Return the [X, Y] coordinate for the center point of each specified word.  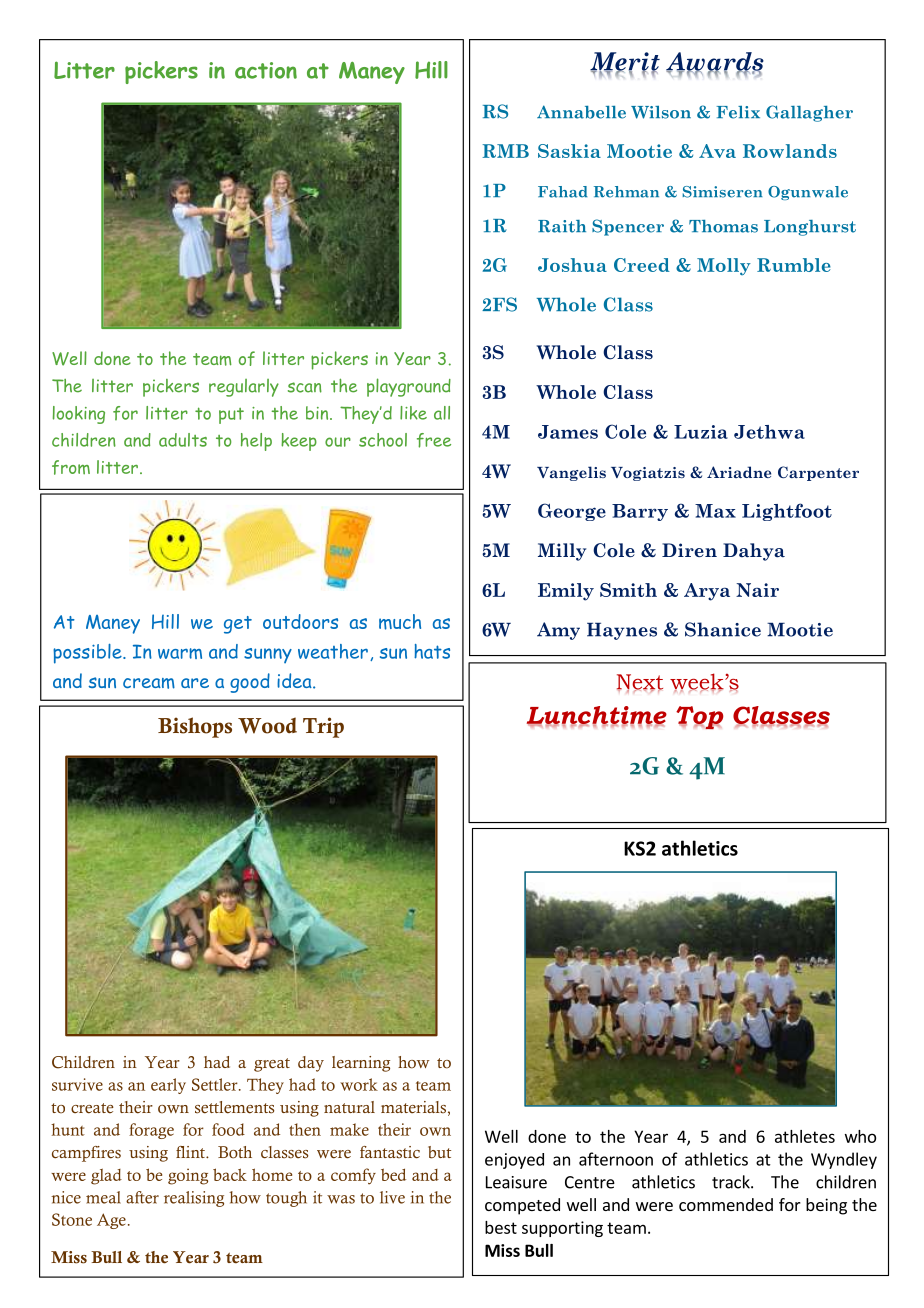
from [71, 467]
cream [149, 683]
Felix [738, 112]
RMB [505, 151]
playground [409, 387]
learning [361, 1064]
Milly [562, 552]
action [266, 70]
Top [700, 717]
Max [715, 511]
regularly [244, 388]
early [168, 1086]
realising [194, 1199]
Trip [323, 727]
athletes [805, 1136]
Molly [724, 266]
